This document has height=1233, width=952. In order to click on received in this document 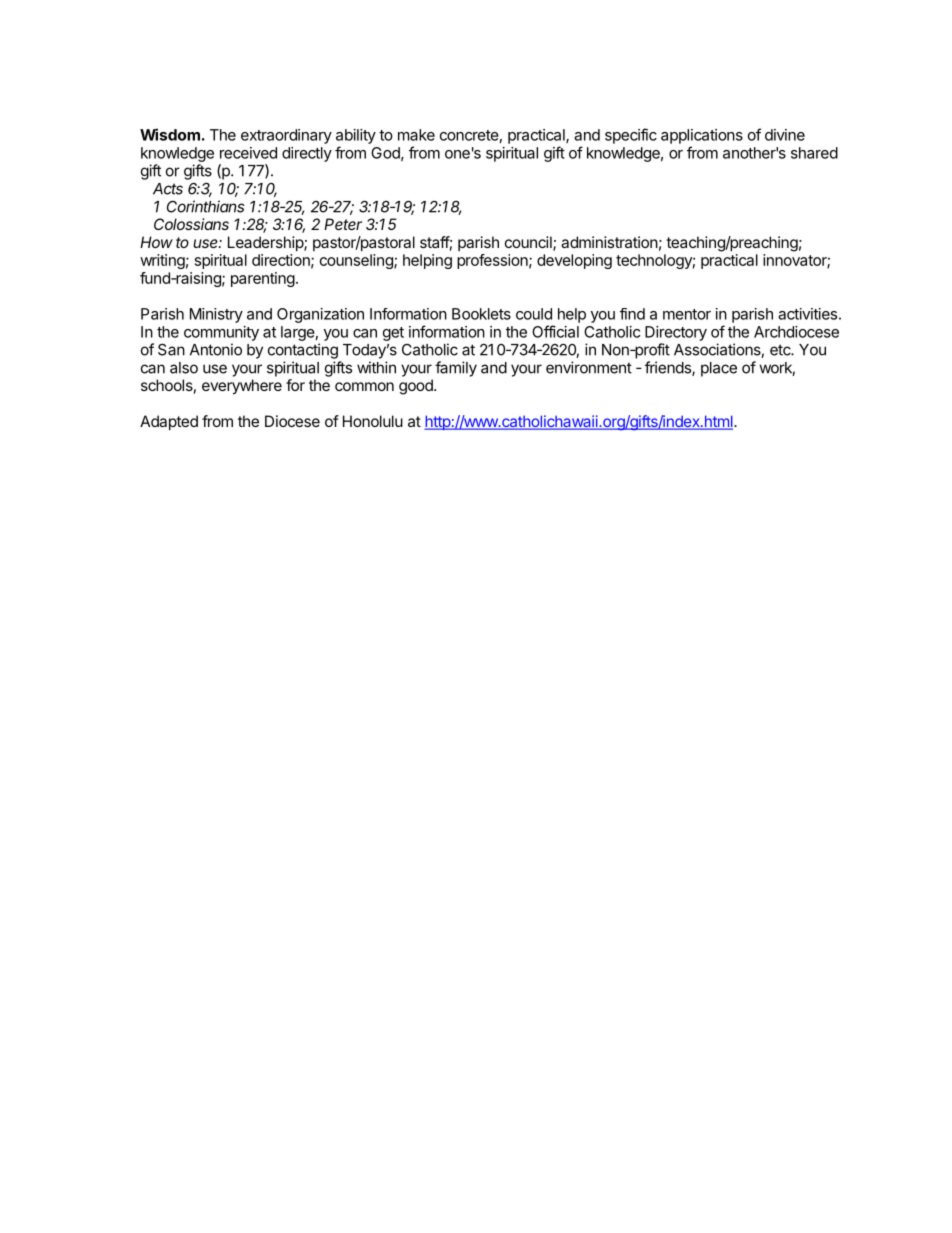, I will do `click(248, 153)`.
